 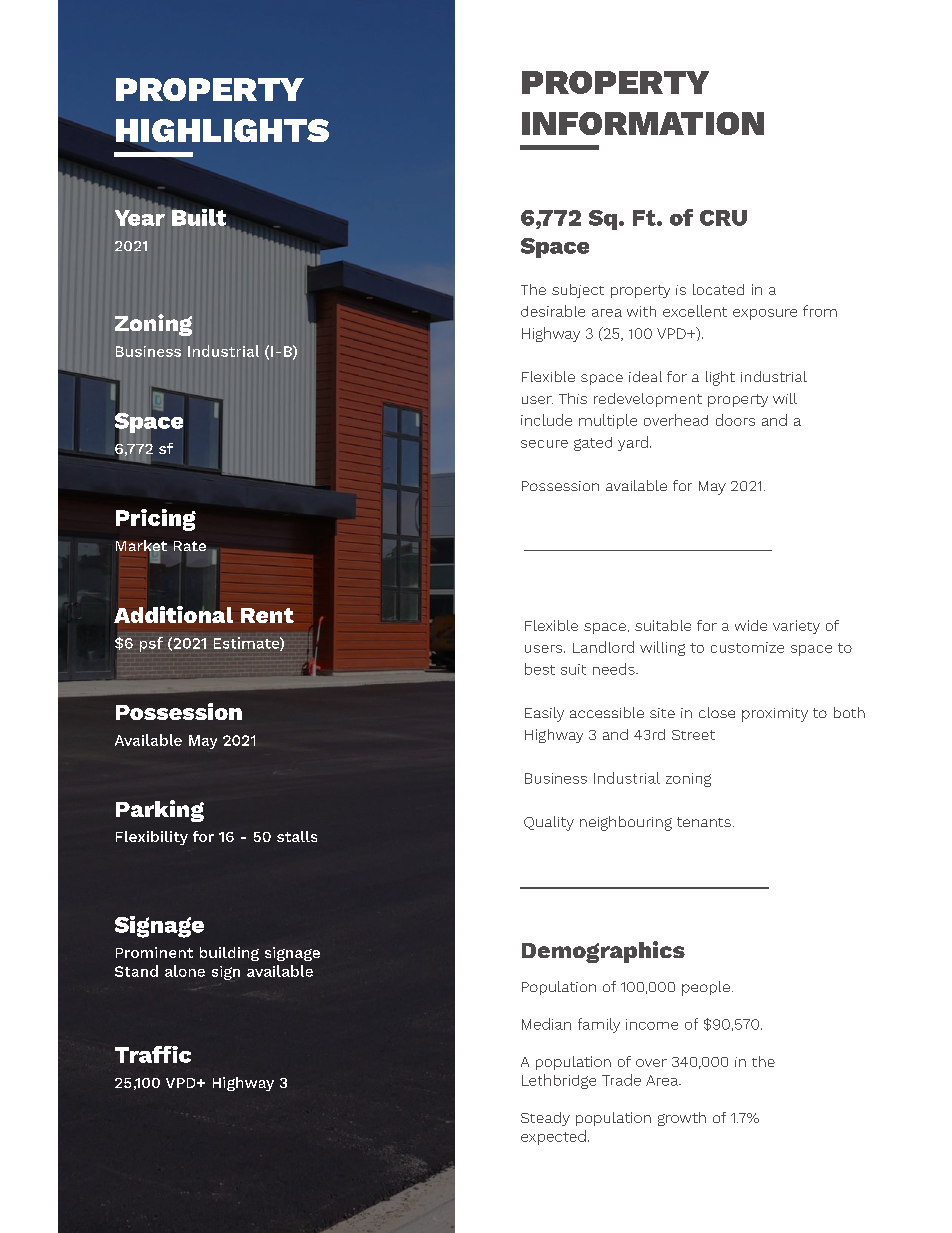 What do you see at coordinates (544, 444) in the screenshot?
I see `secure` at bounding box center [544, 444].
